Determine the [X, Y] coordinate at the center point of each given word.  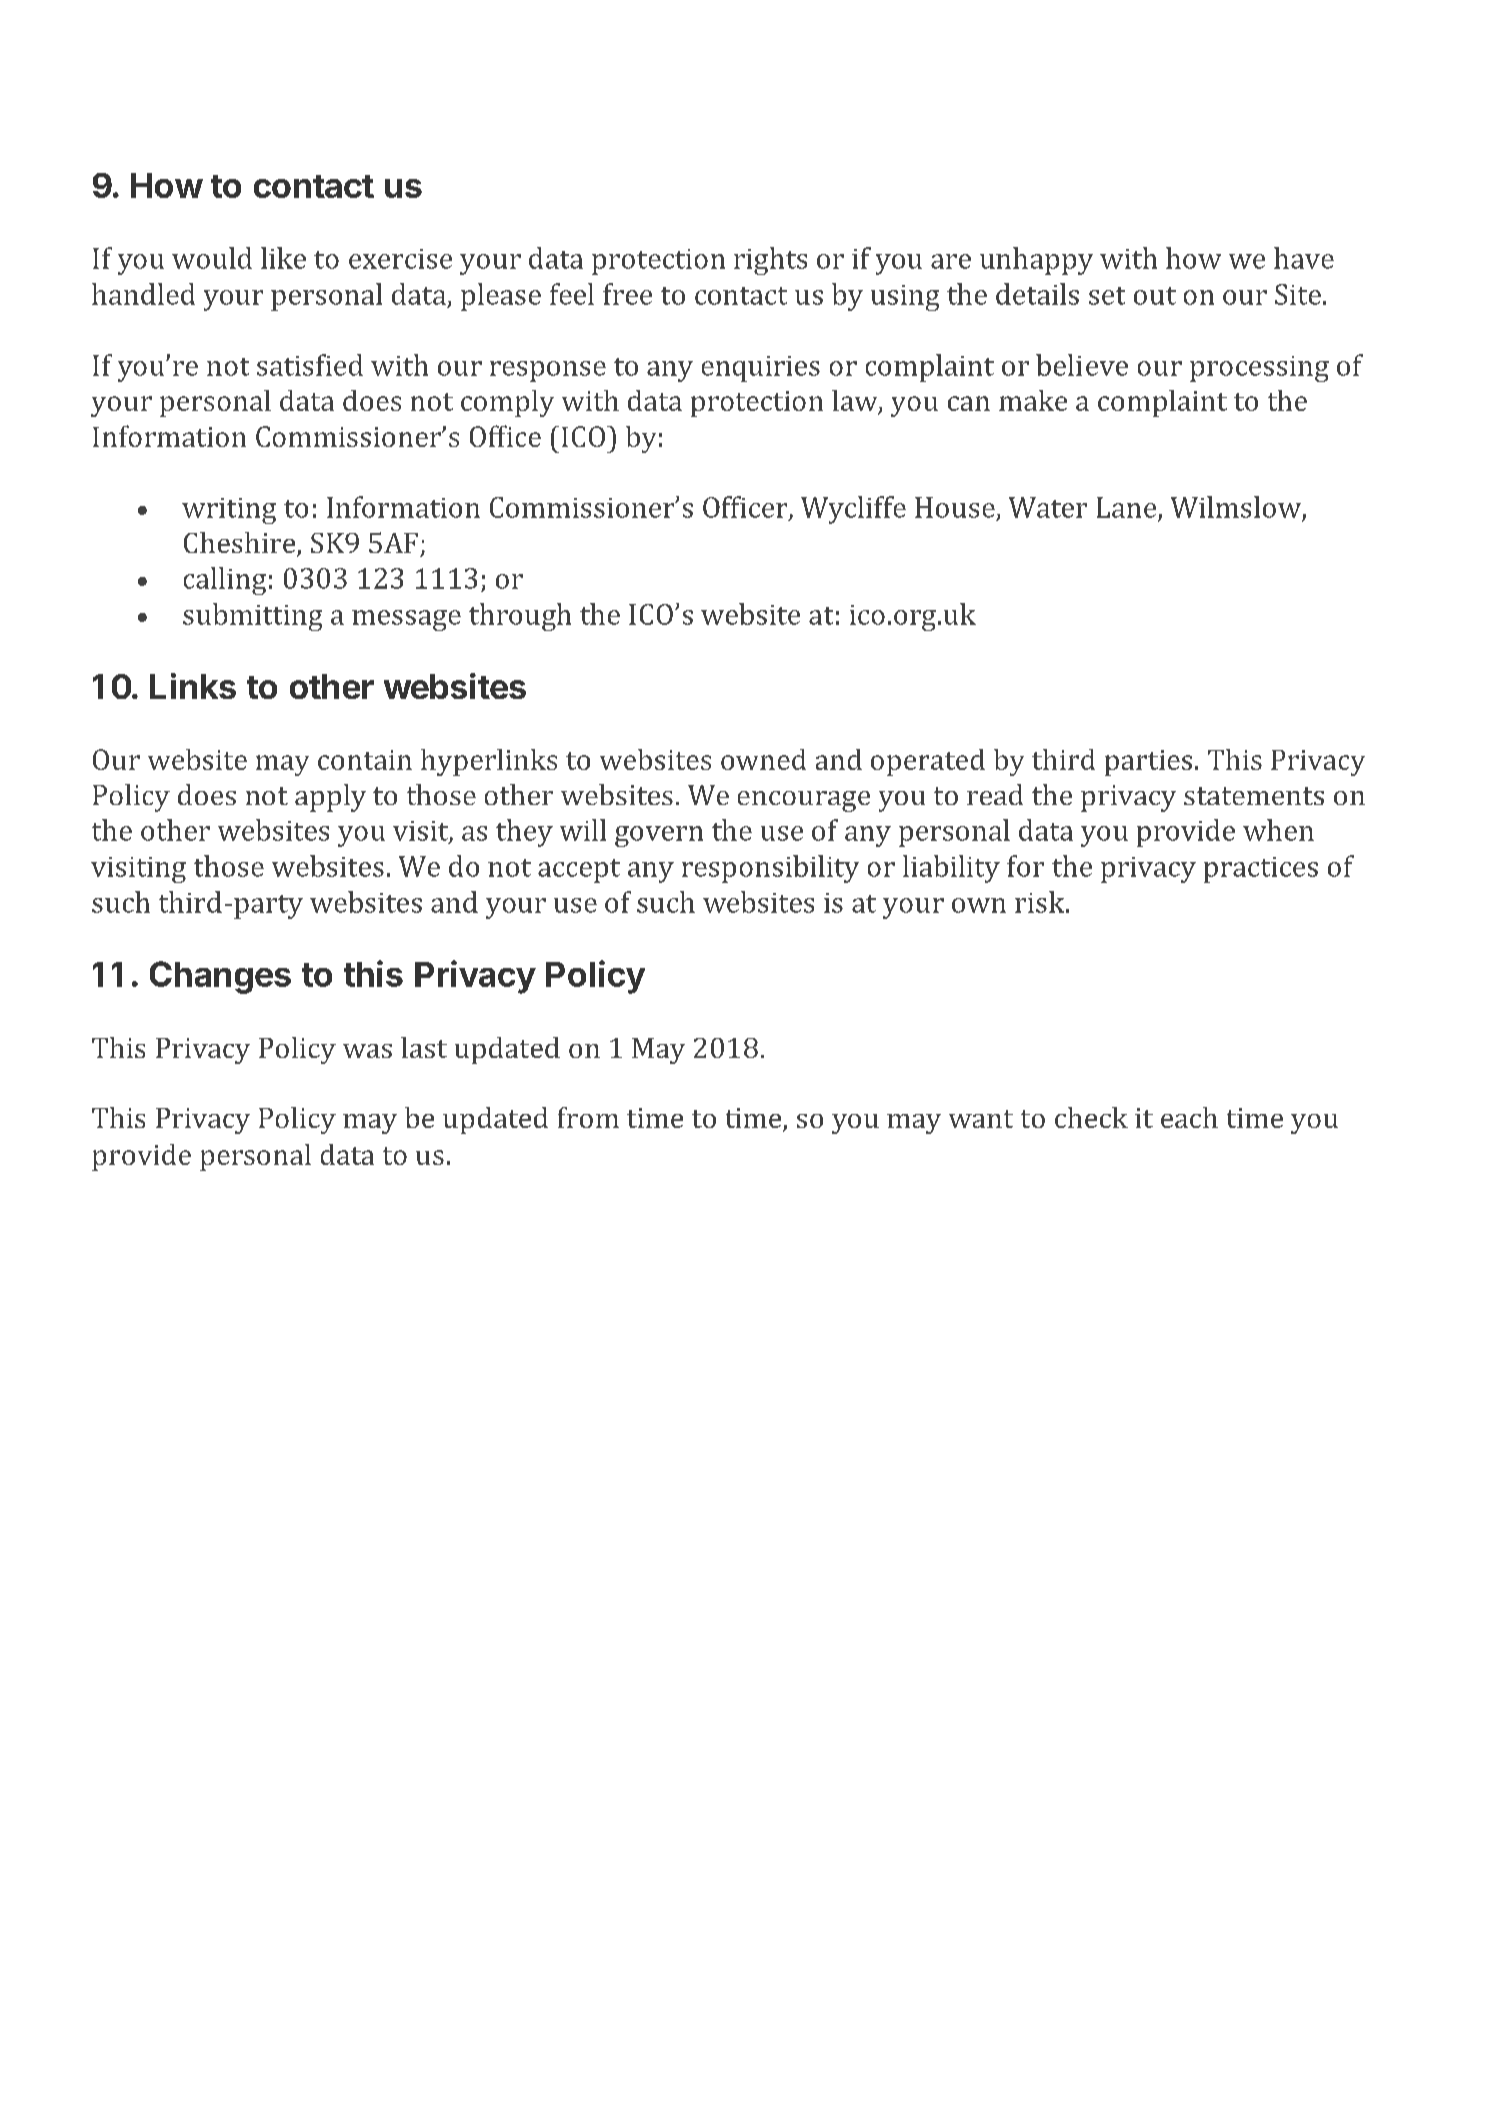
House [955, 507]
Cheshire [241, 544]
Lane [1126, 507]
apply [330, 798]
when [1278, 830]
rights [770, 261]
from [588, 1117]
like [283, 258]
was [367, 1051]
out [1155, 296]
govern [659, 836]
